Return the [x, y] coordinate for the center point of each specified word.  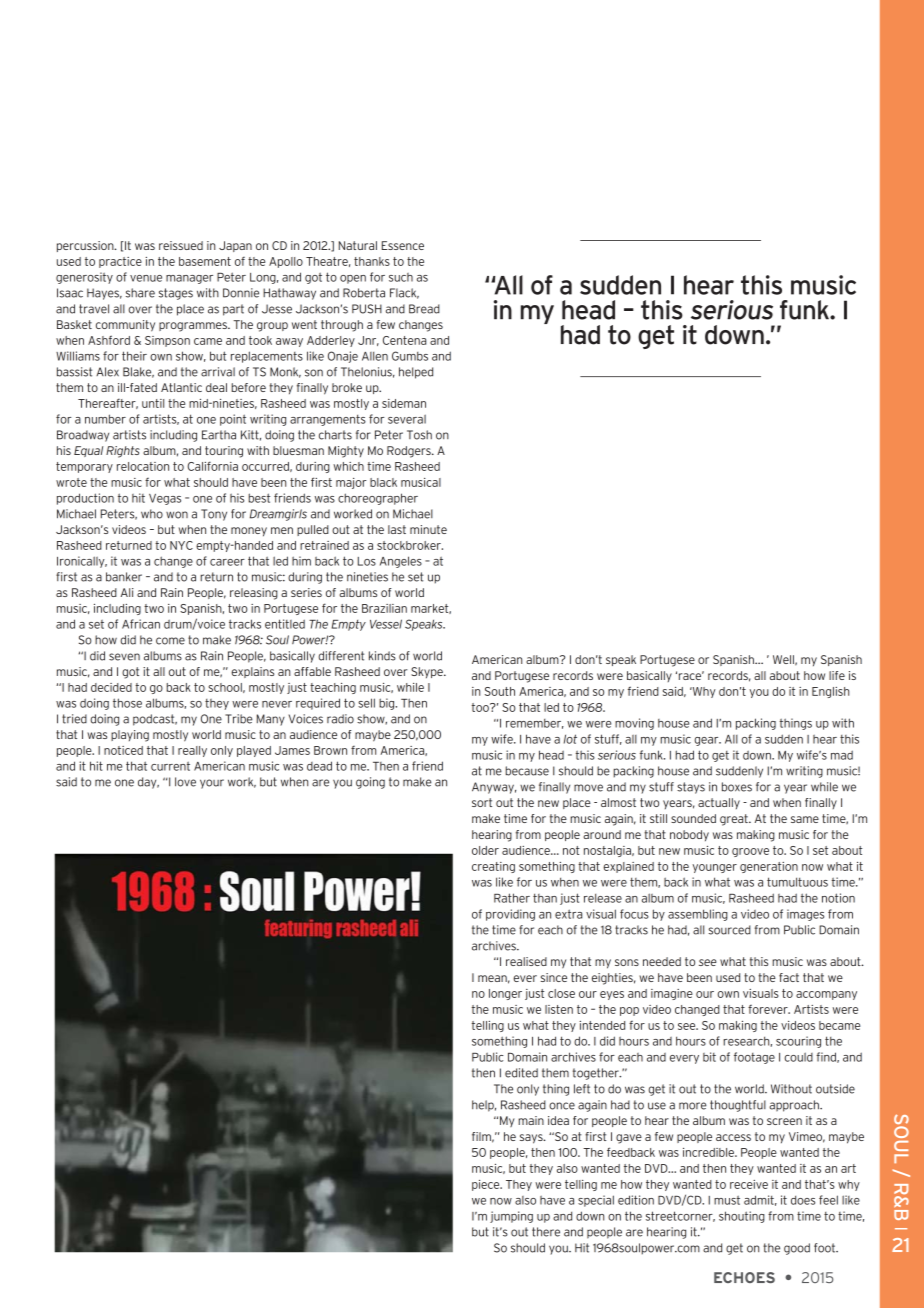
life [837, 675]
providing [510, 915]
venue [146, 278]
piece [487, 1185]
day [148, 783]
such [401, 277]
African [141, 624]
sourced [729, 930]
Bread [424, 309]
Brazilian [384, 608]
